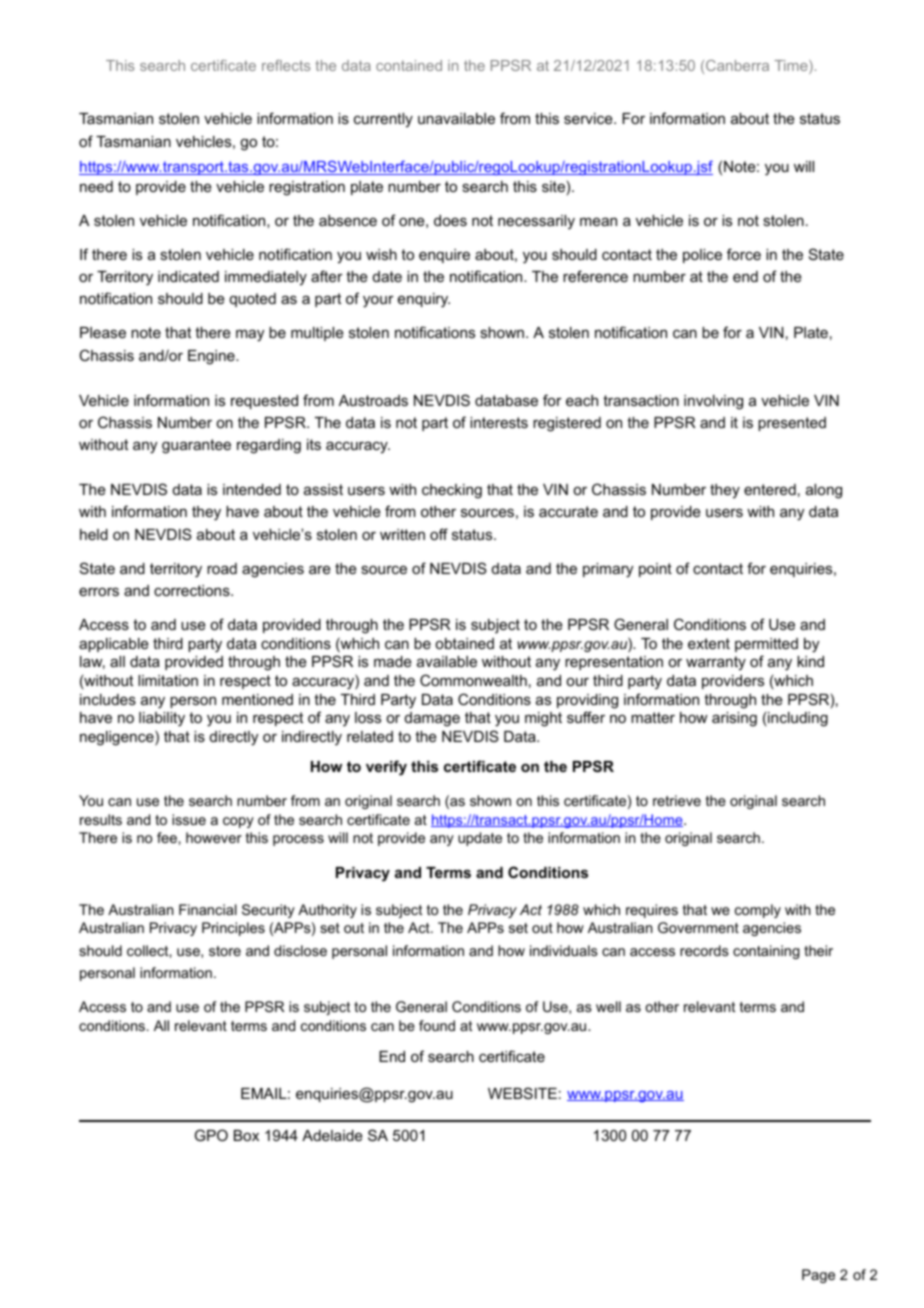  Describe the element at coordinates (409, 65) in the page. I see `contained` at that location.
